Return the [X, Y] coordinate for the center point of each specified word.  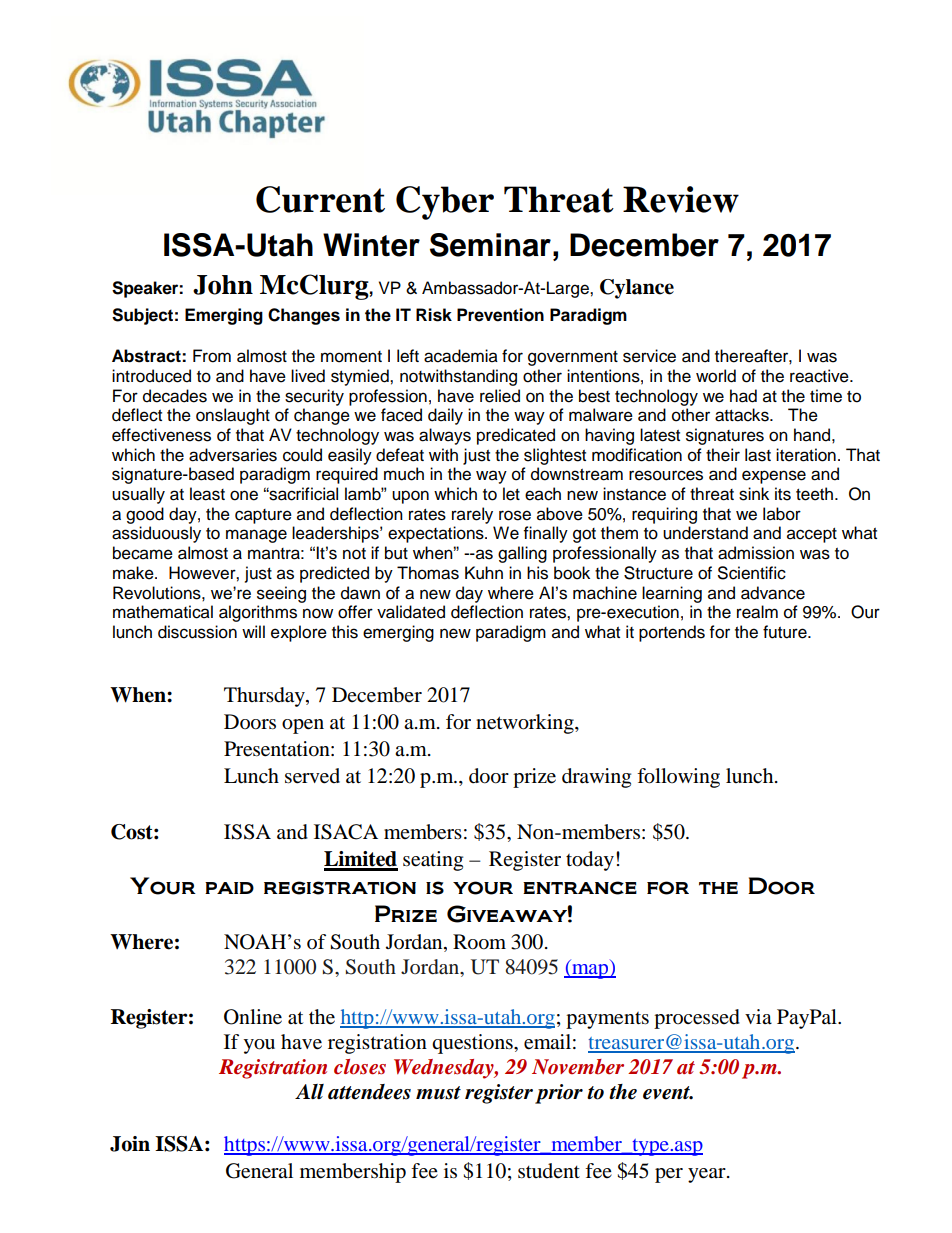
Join [130, 1144]
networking [526, 724]
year [708, 1175]
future [786, 632]
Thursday [265, 697]
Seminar [490, 245]
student [549, 1170]
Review [681, 199]
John [223, 285]
